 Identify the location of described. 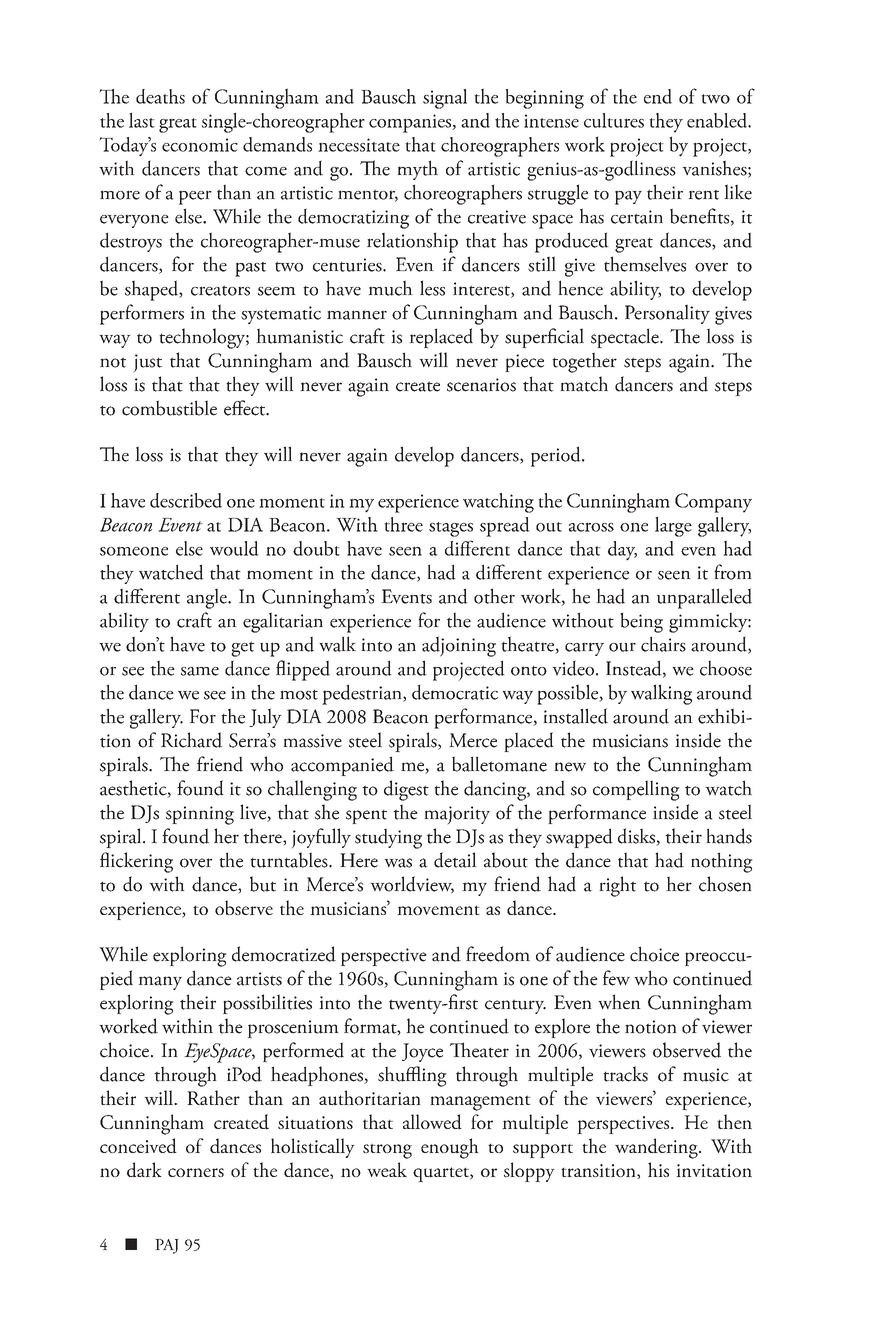
(186, 500).
